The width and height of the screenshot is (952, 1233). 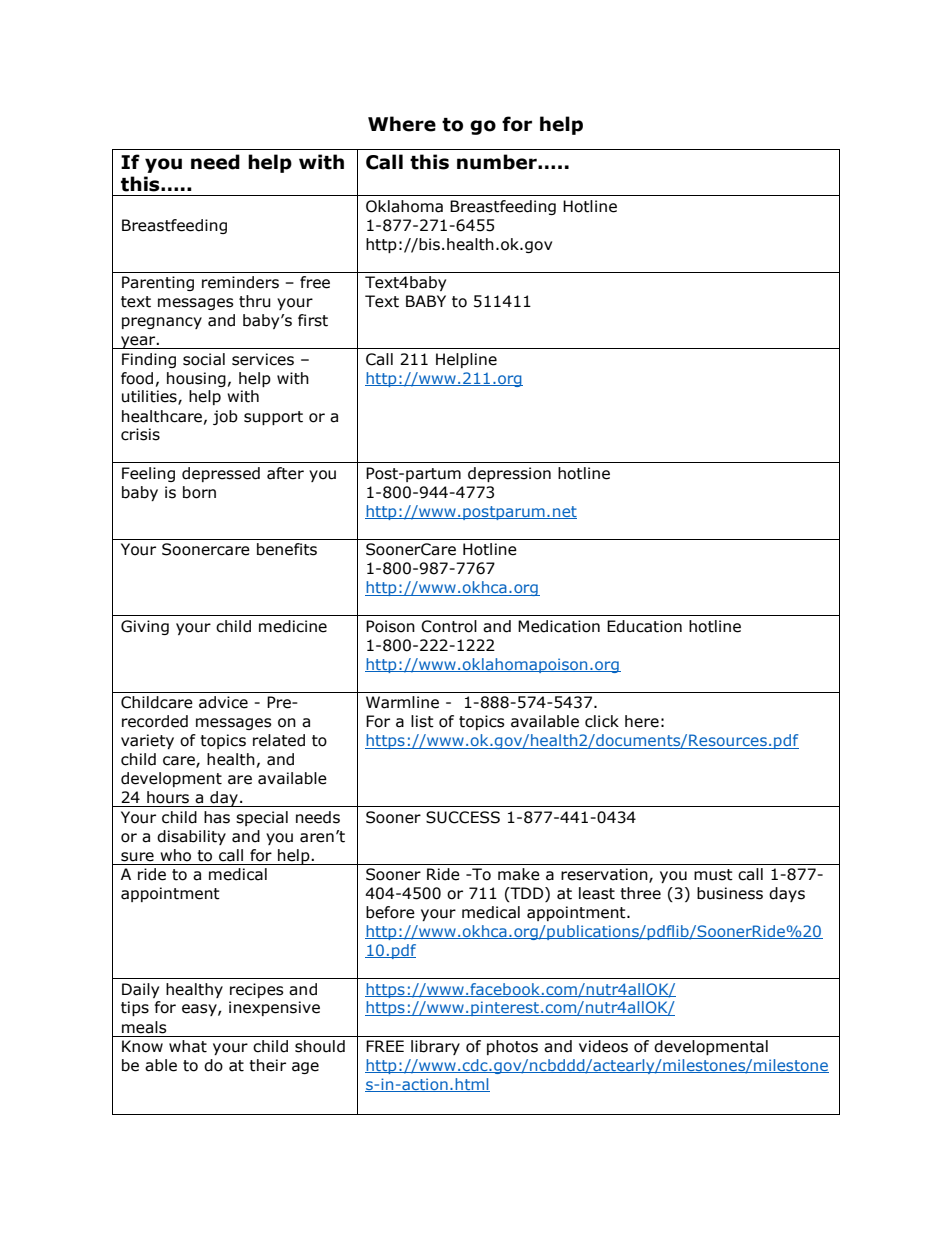 I want to click on thru, so click(x=255, y=301).
